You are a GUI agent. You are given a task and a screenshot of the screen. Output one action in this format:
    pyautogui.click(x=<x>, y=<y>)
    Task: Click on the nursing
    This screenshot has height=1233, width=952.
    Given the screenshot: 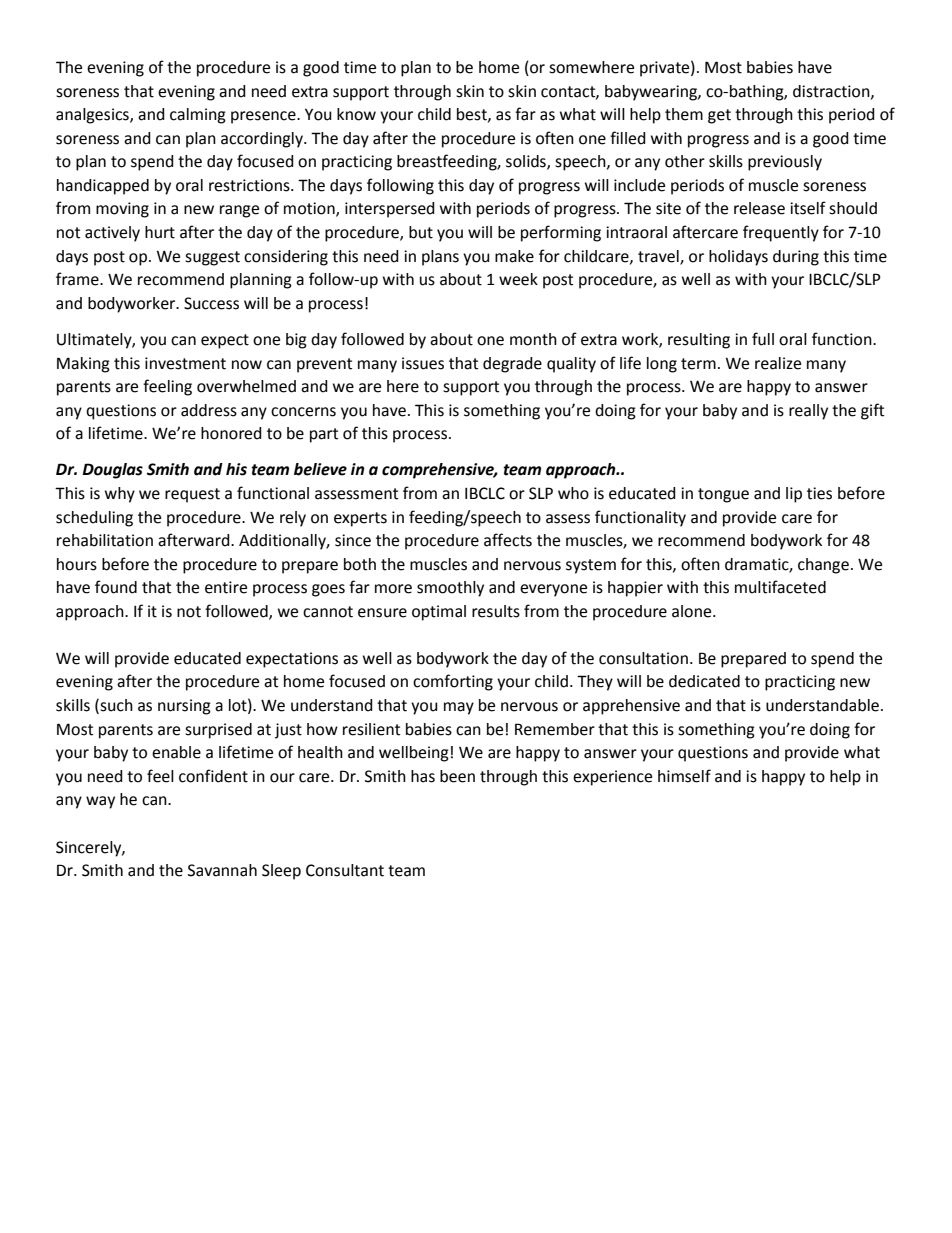 What is the action you would take?
    pyautogui.click(x=184, y=707)
